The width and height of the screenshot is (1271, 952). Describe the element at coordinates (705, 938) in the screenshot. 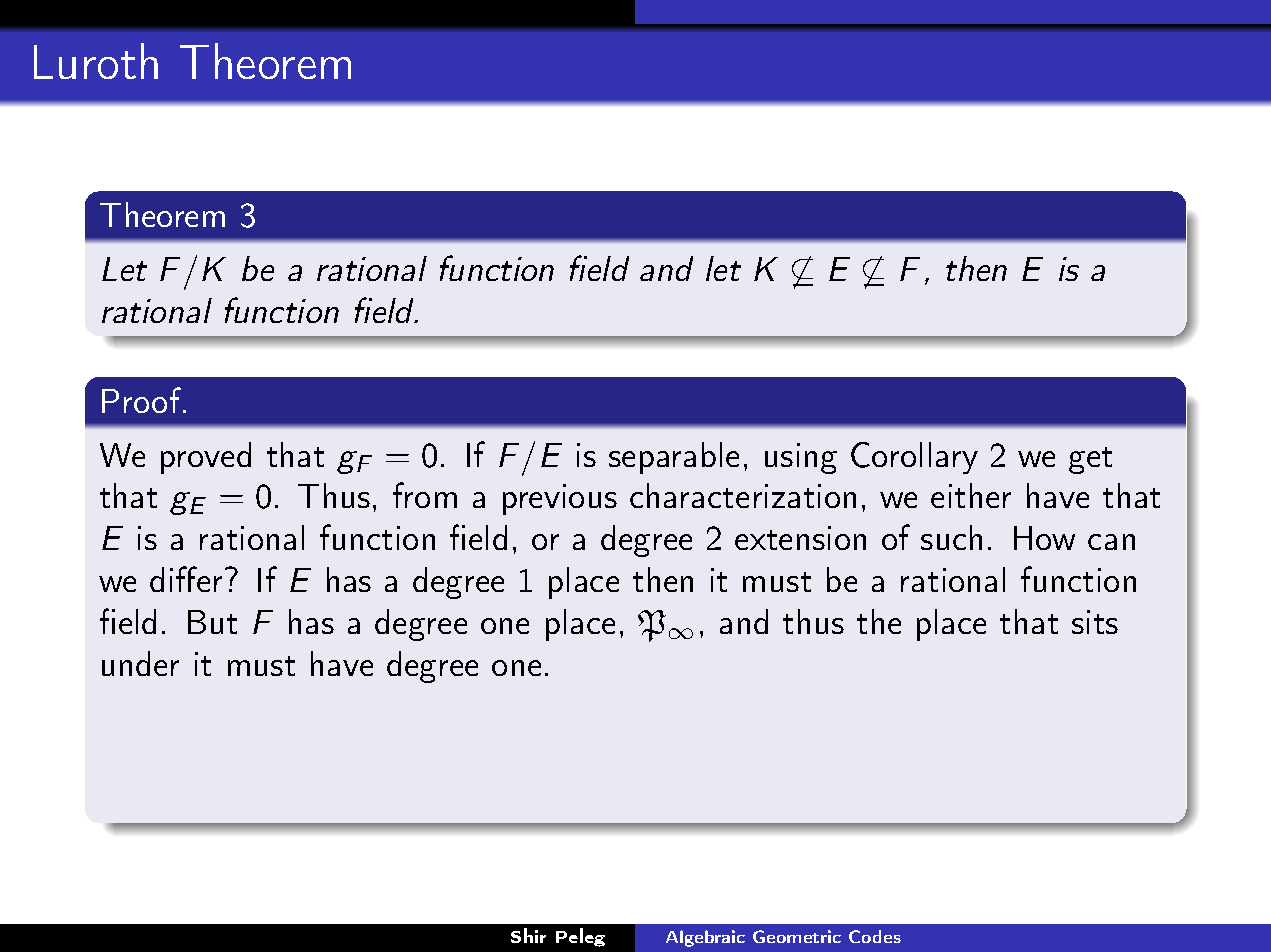

I see `Algebraic` at that location.
